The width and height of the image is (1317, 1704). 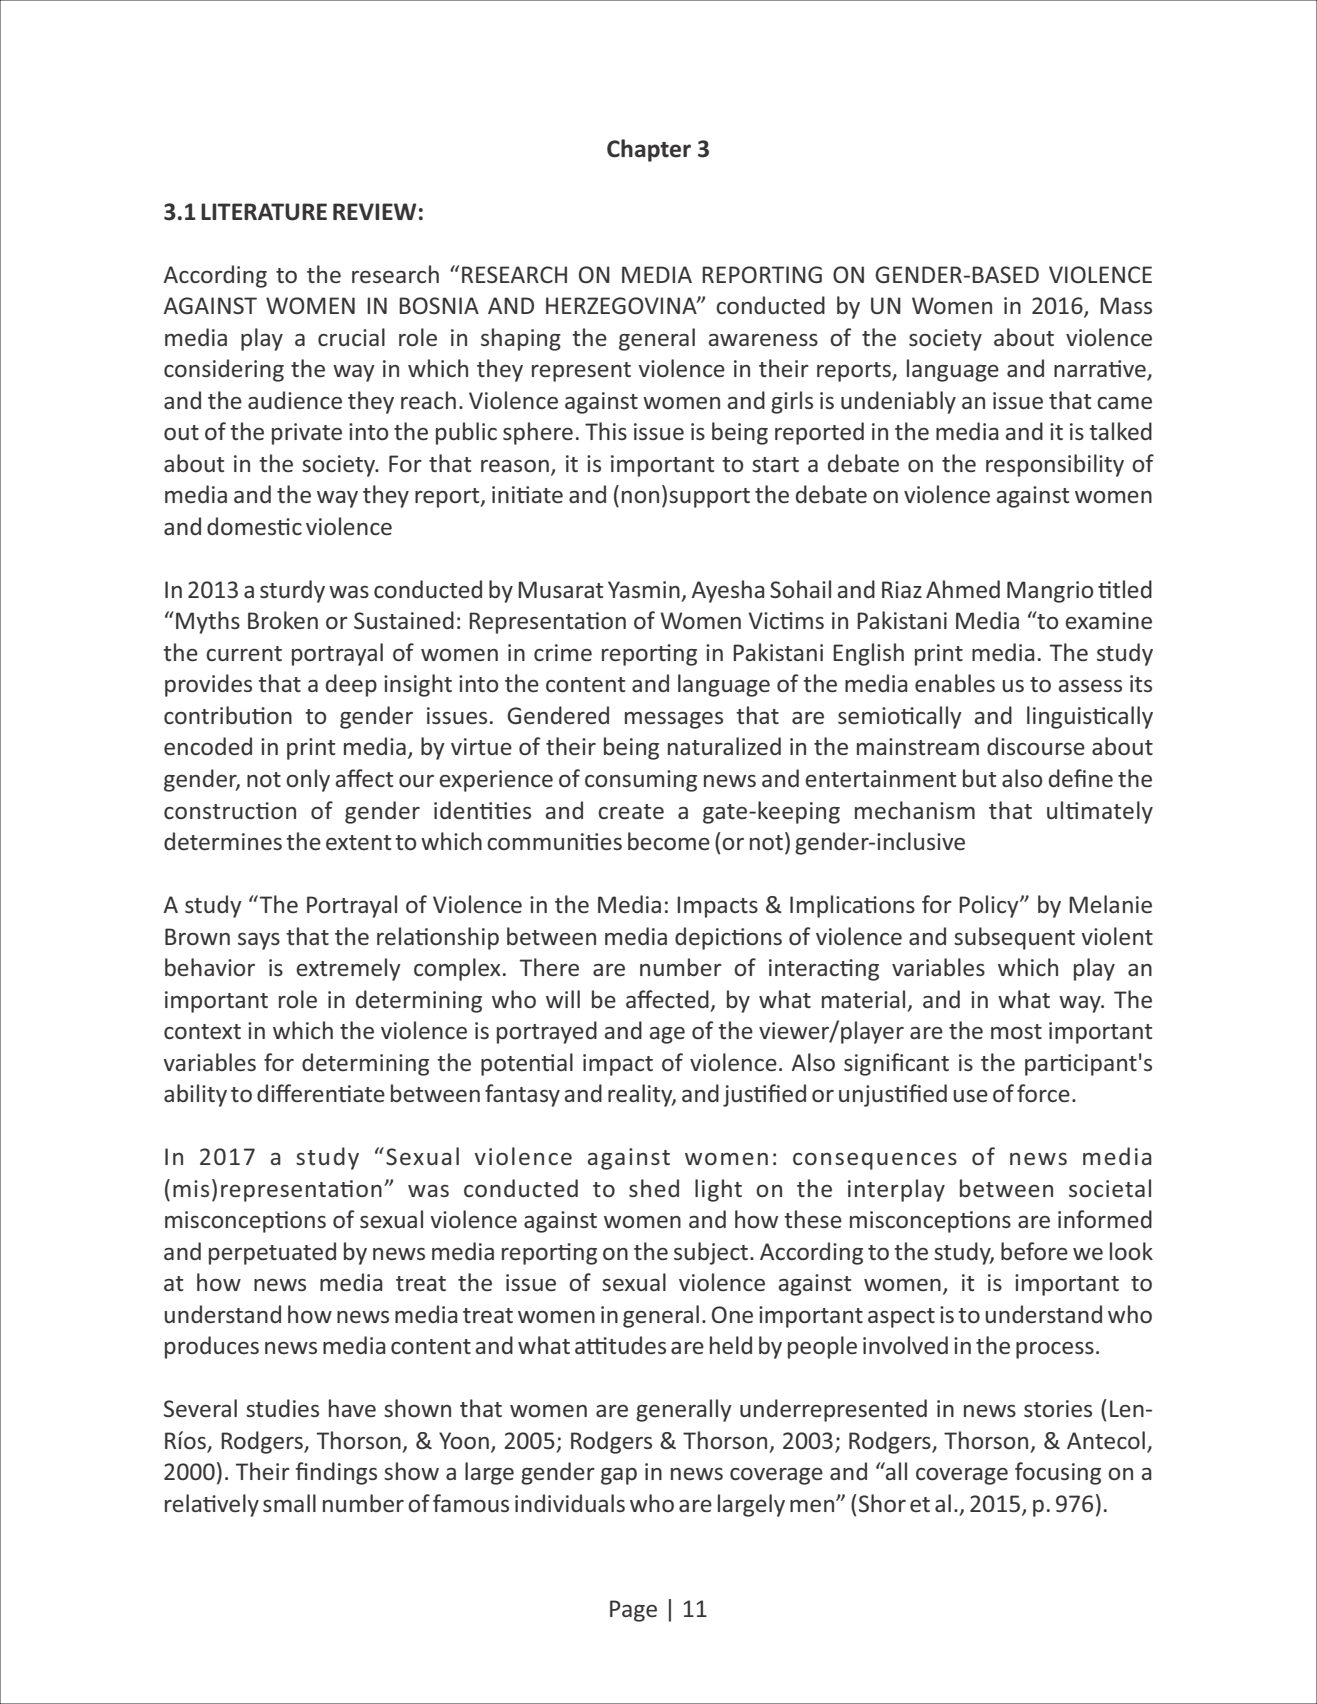 What do you see at coordinates (289, 1503) in the image?
I see `small` at bounding box center [289, 1503].
